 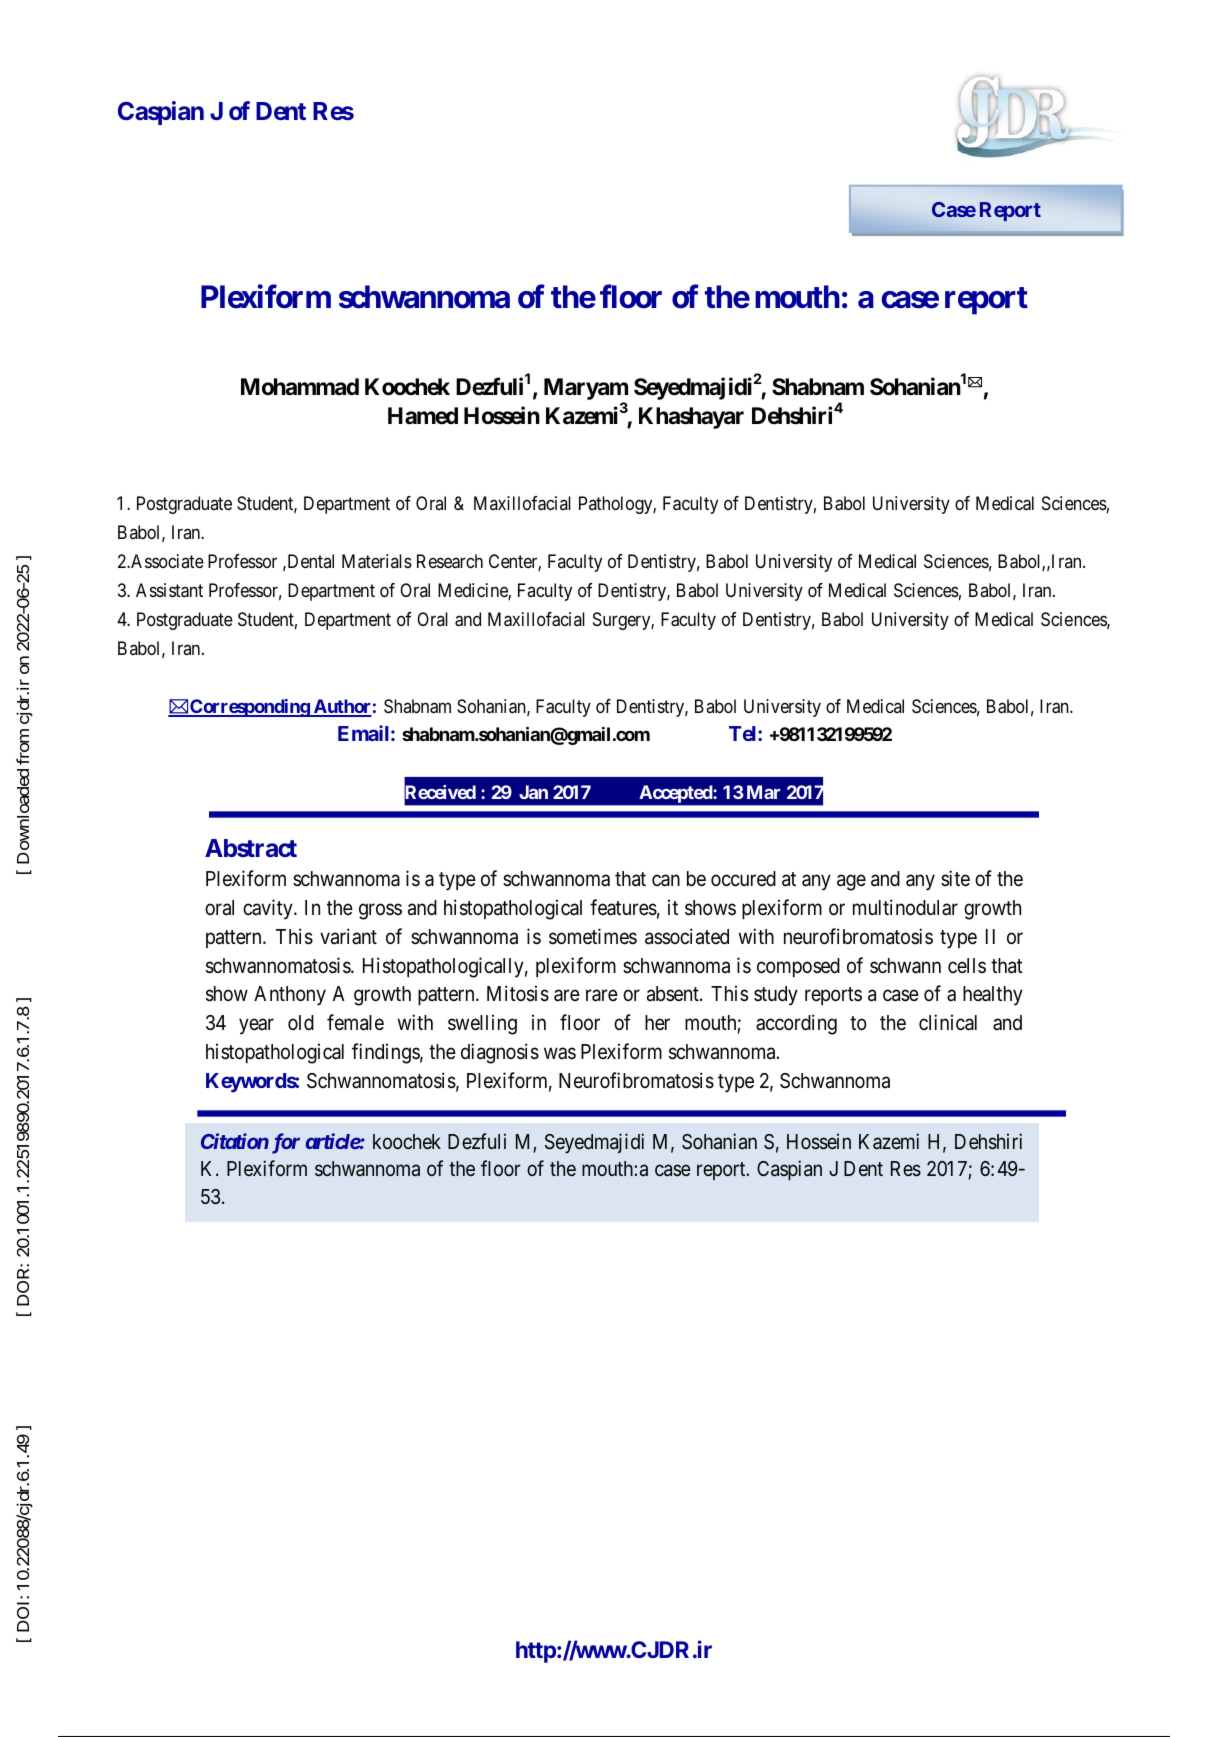 What do you see at coordinates (300, 387) in the image?
I see `Mohammad` at bounding box center [300, 387].
